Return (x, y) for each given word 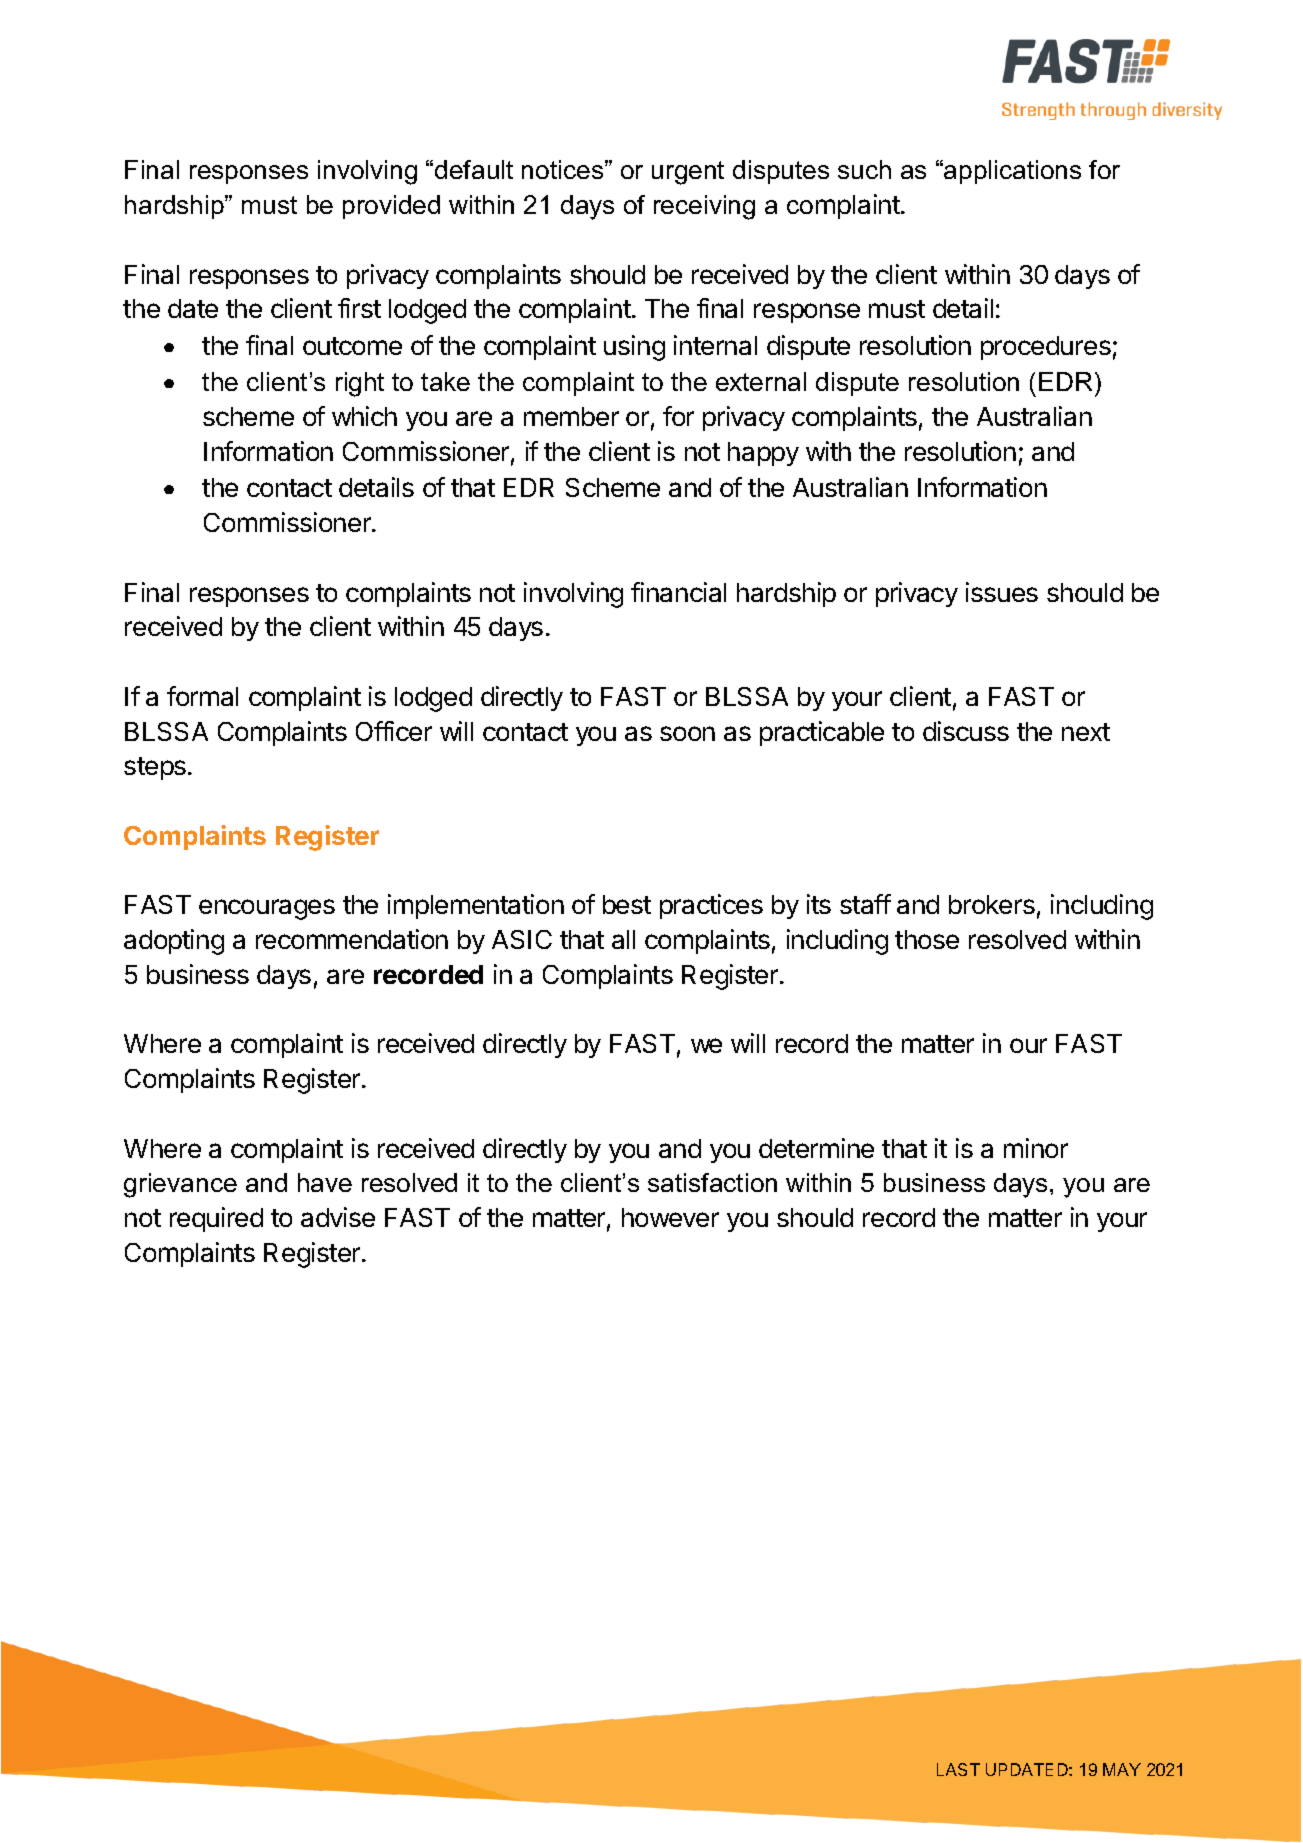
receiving (704, 207)
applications (1011, 172)
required (216, 1219)
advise (338, 1217)
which (364, 416)
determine (816, 1148)
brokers (992, 904)
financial (678, 592)
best (627, 904)
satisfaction (712, 1182)
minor (1036, 1148)
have (325, 1182)
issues (1002, 592)
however (670, 1217)
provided (391, 207)
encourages (267, 909)
